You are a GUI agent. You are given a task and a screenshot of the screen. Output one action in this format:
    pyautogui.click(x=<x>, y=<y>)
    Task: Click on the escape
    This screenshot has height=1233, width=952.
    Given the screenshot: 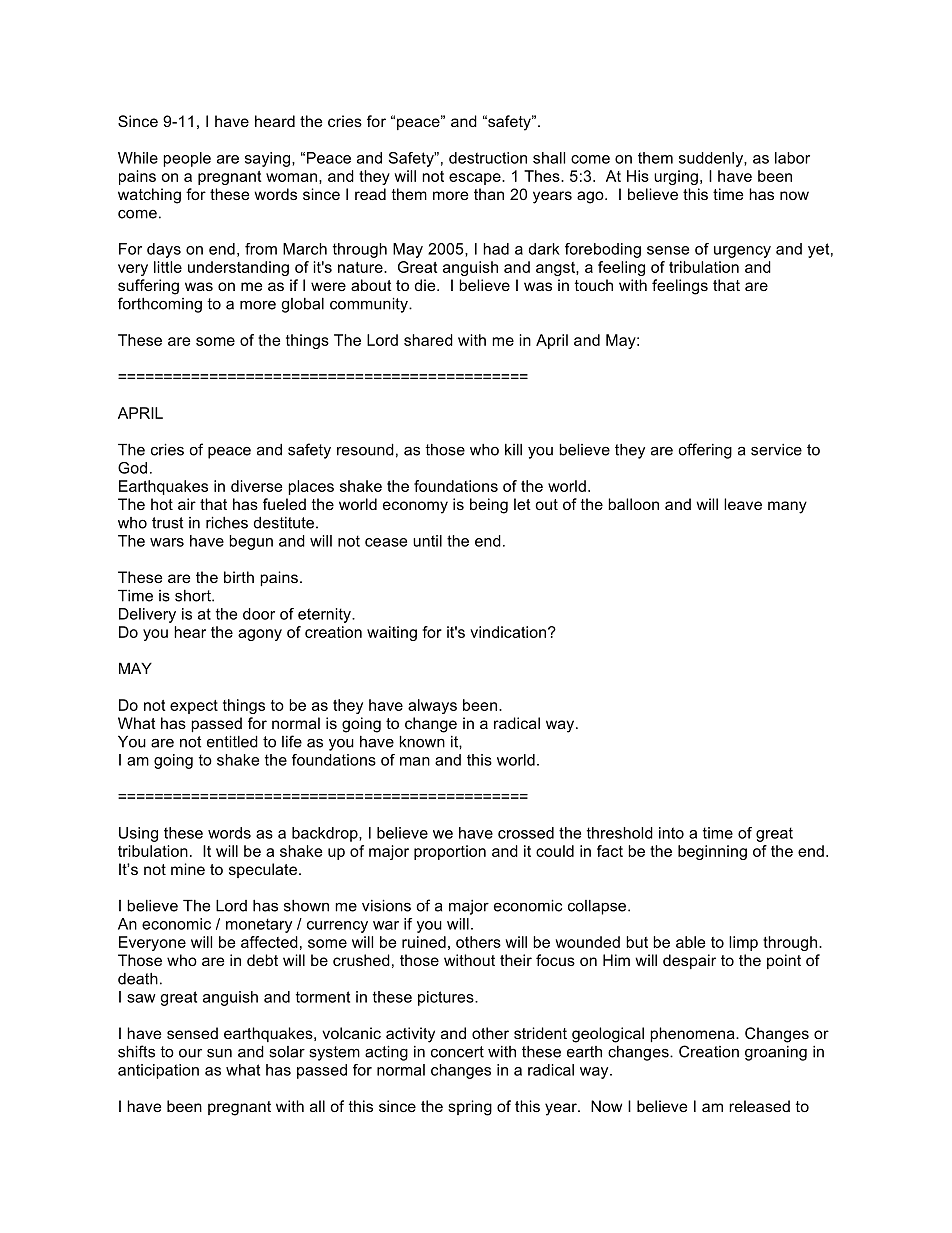 What is the action you would take?
    pyautogui.click(x=476, y=179)
